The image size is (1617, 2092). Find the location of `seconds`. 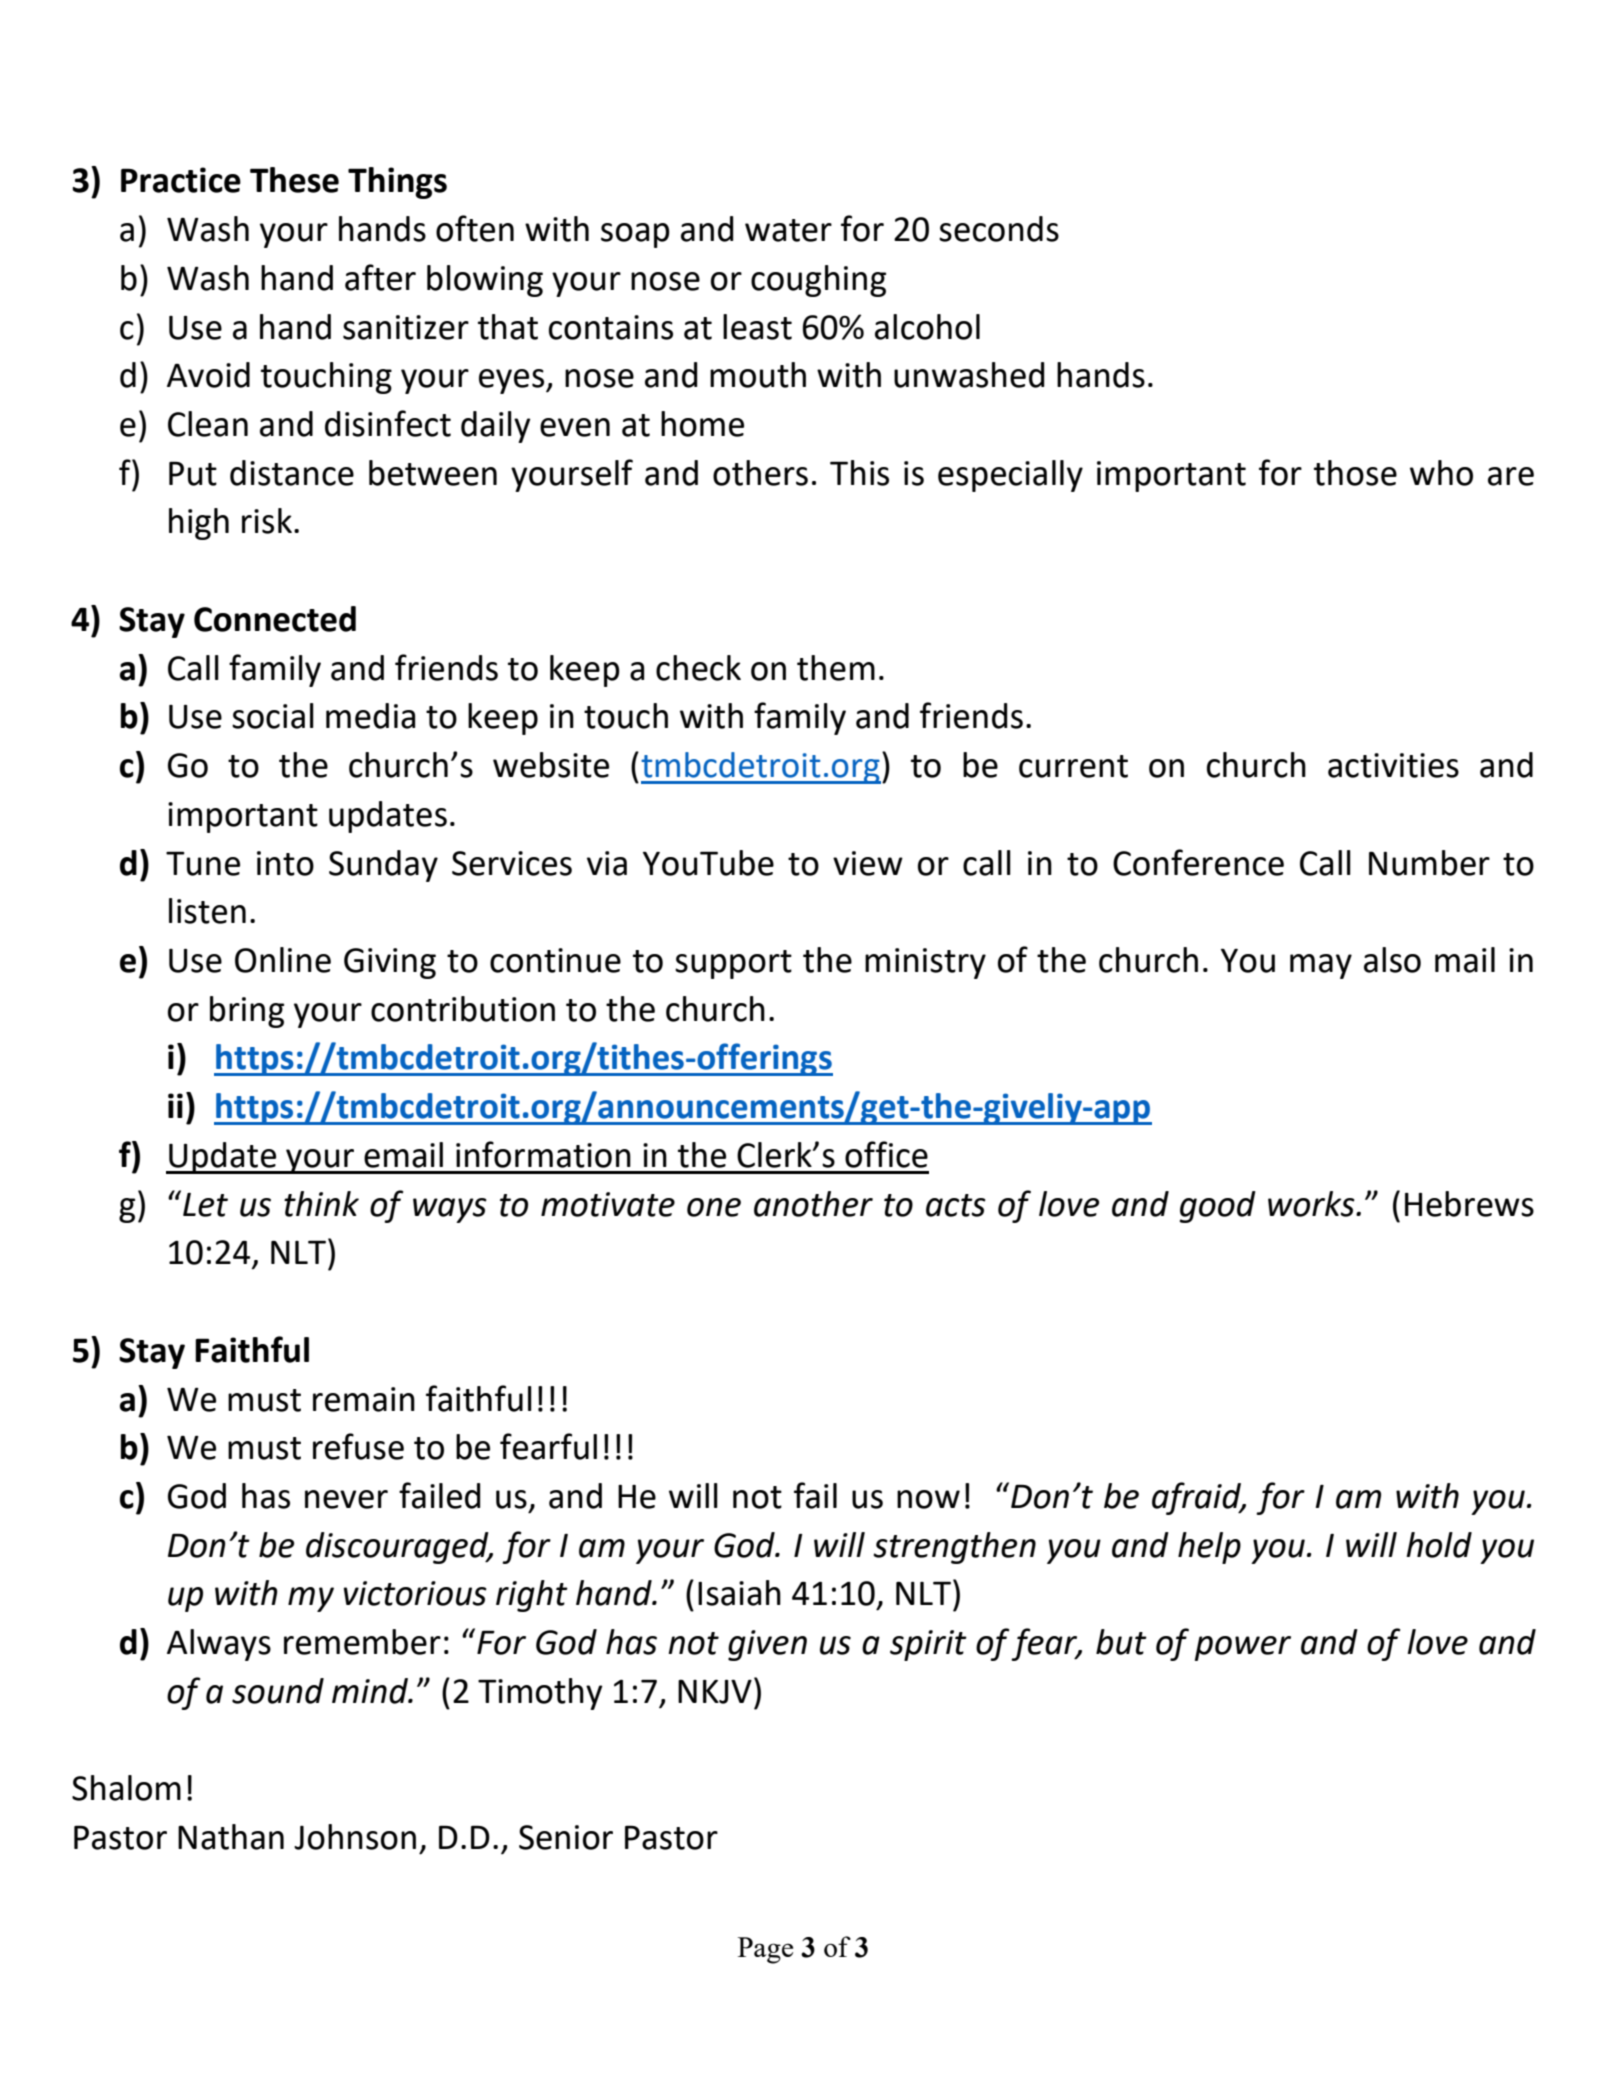

seconds is located at coordinates (999, 229).
